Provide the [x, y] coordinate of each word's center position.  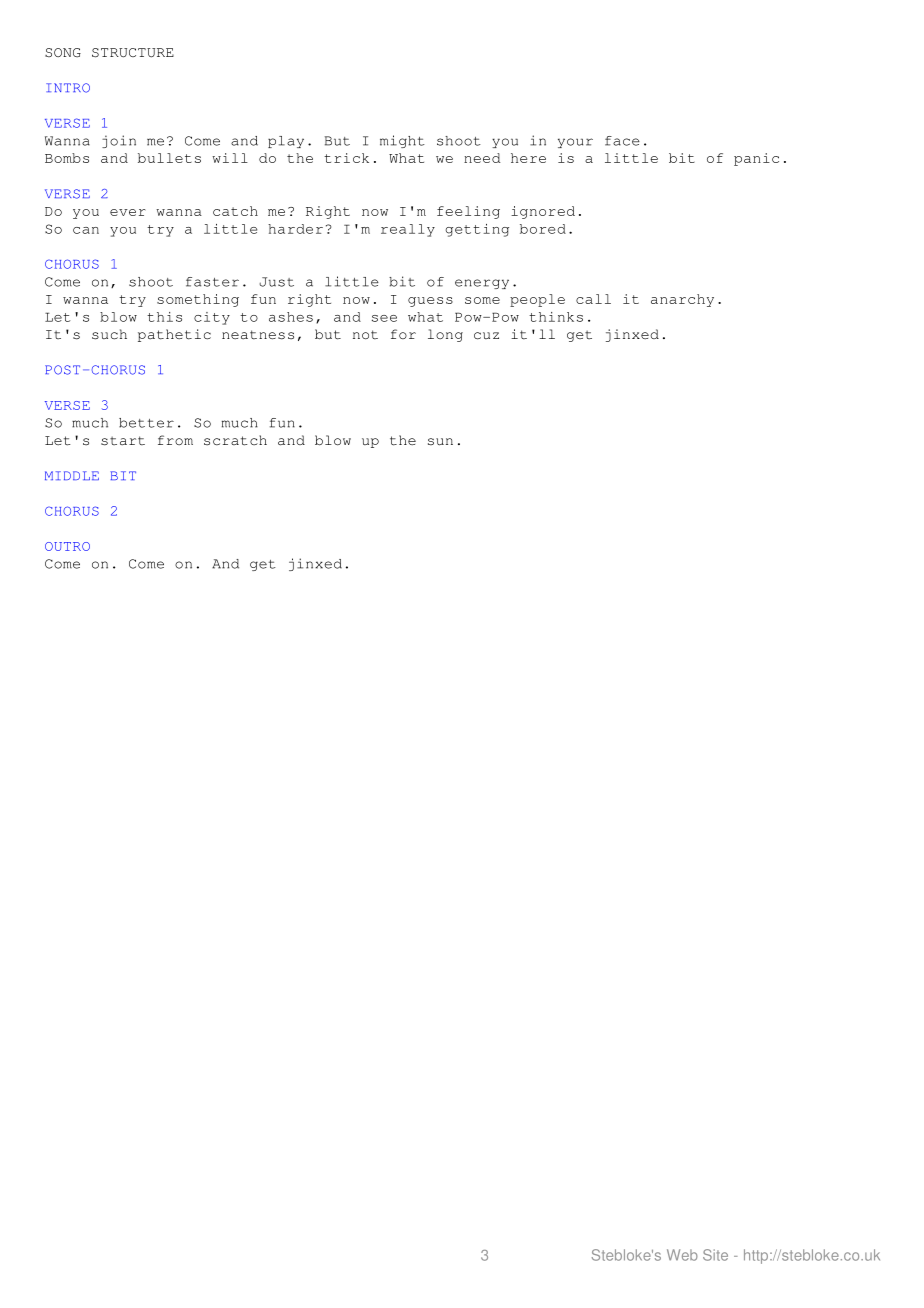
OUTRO [67, 546]
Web [682, 1255]
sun [440, 442]
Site [715, 1255]
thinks [556, 317]
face [622, 141]
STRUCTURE [133, 53]
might [402, 141]
